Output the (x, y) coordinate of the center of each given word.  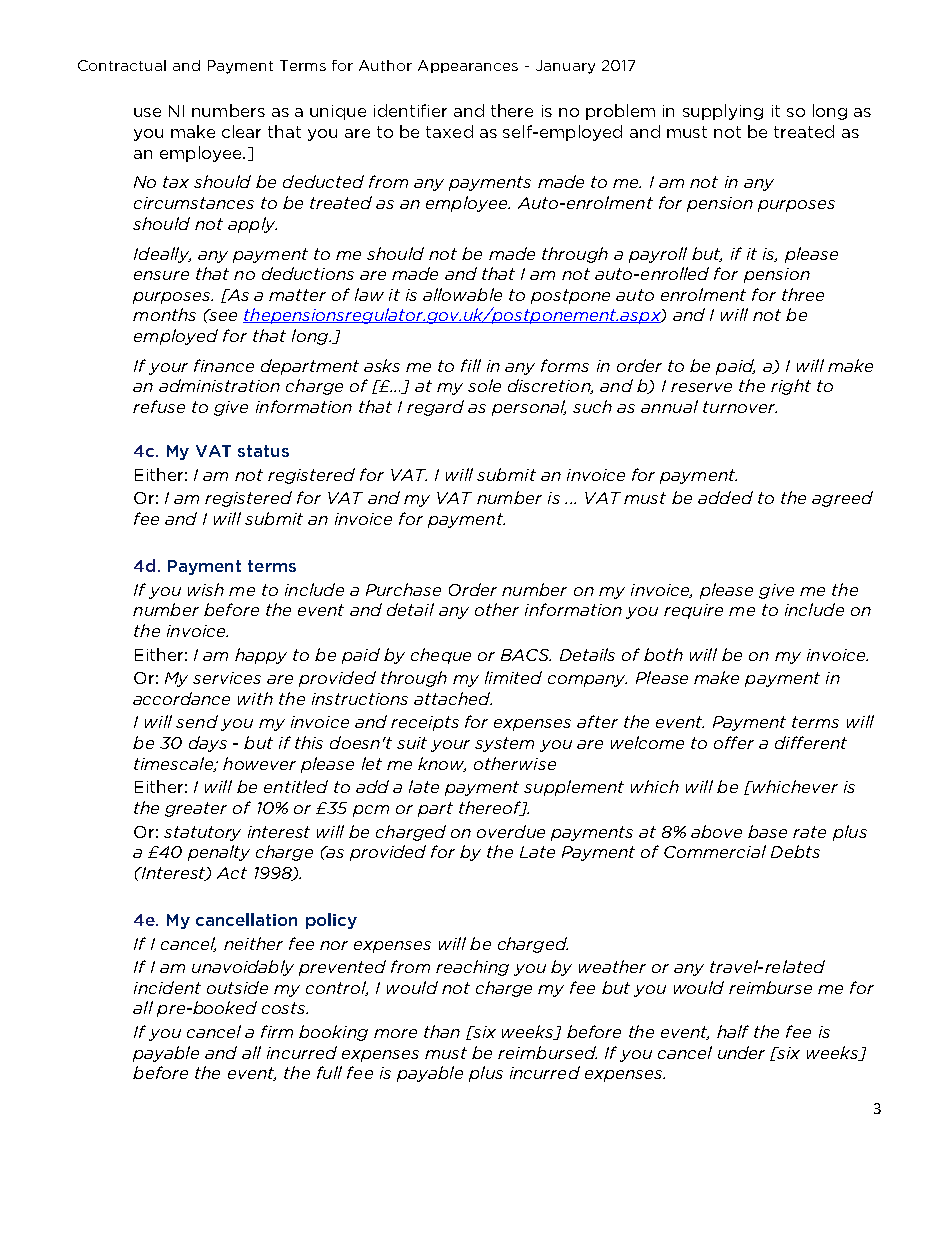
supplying (723, 112)
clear (241, 131)
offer (734, 742)
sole (484, 385)
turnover (740, 407)
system (504, 744)
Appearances (468, 66)
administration (219, 385)
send (197, 721)
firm (277, 1031)
